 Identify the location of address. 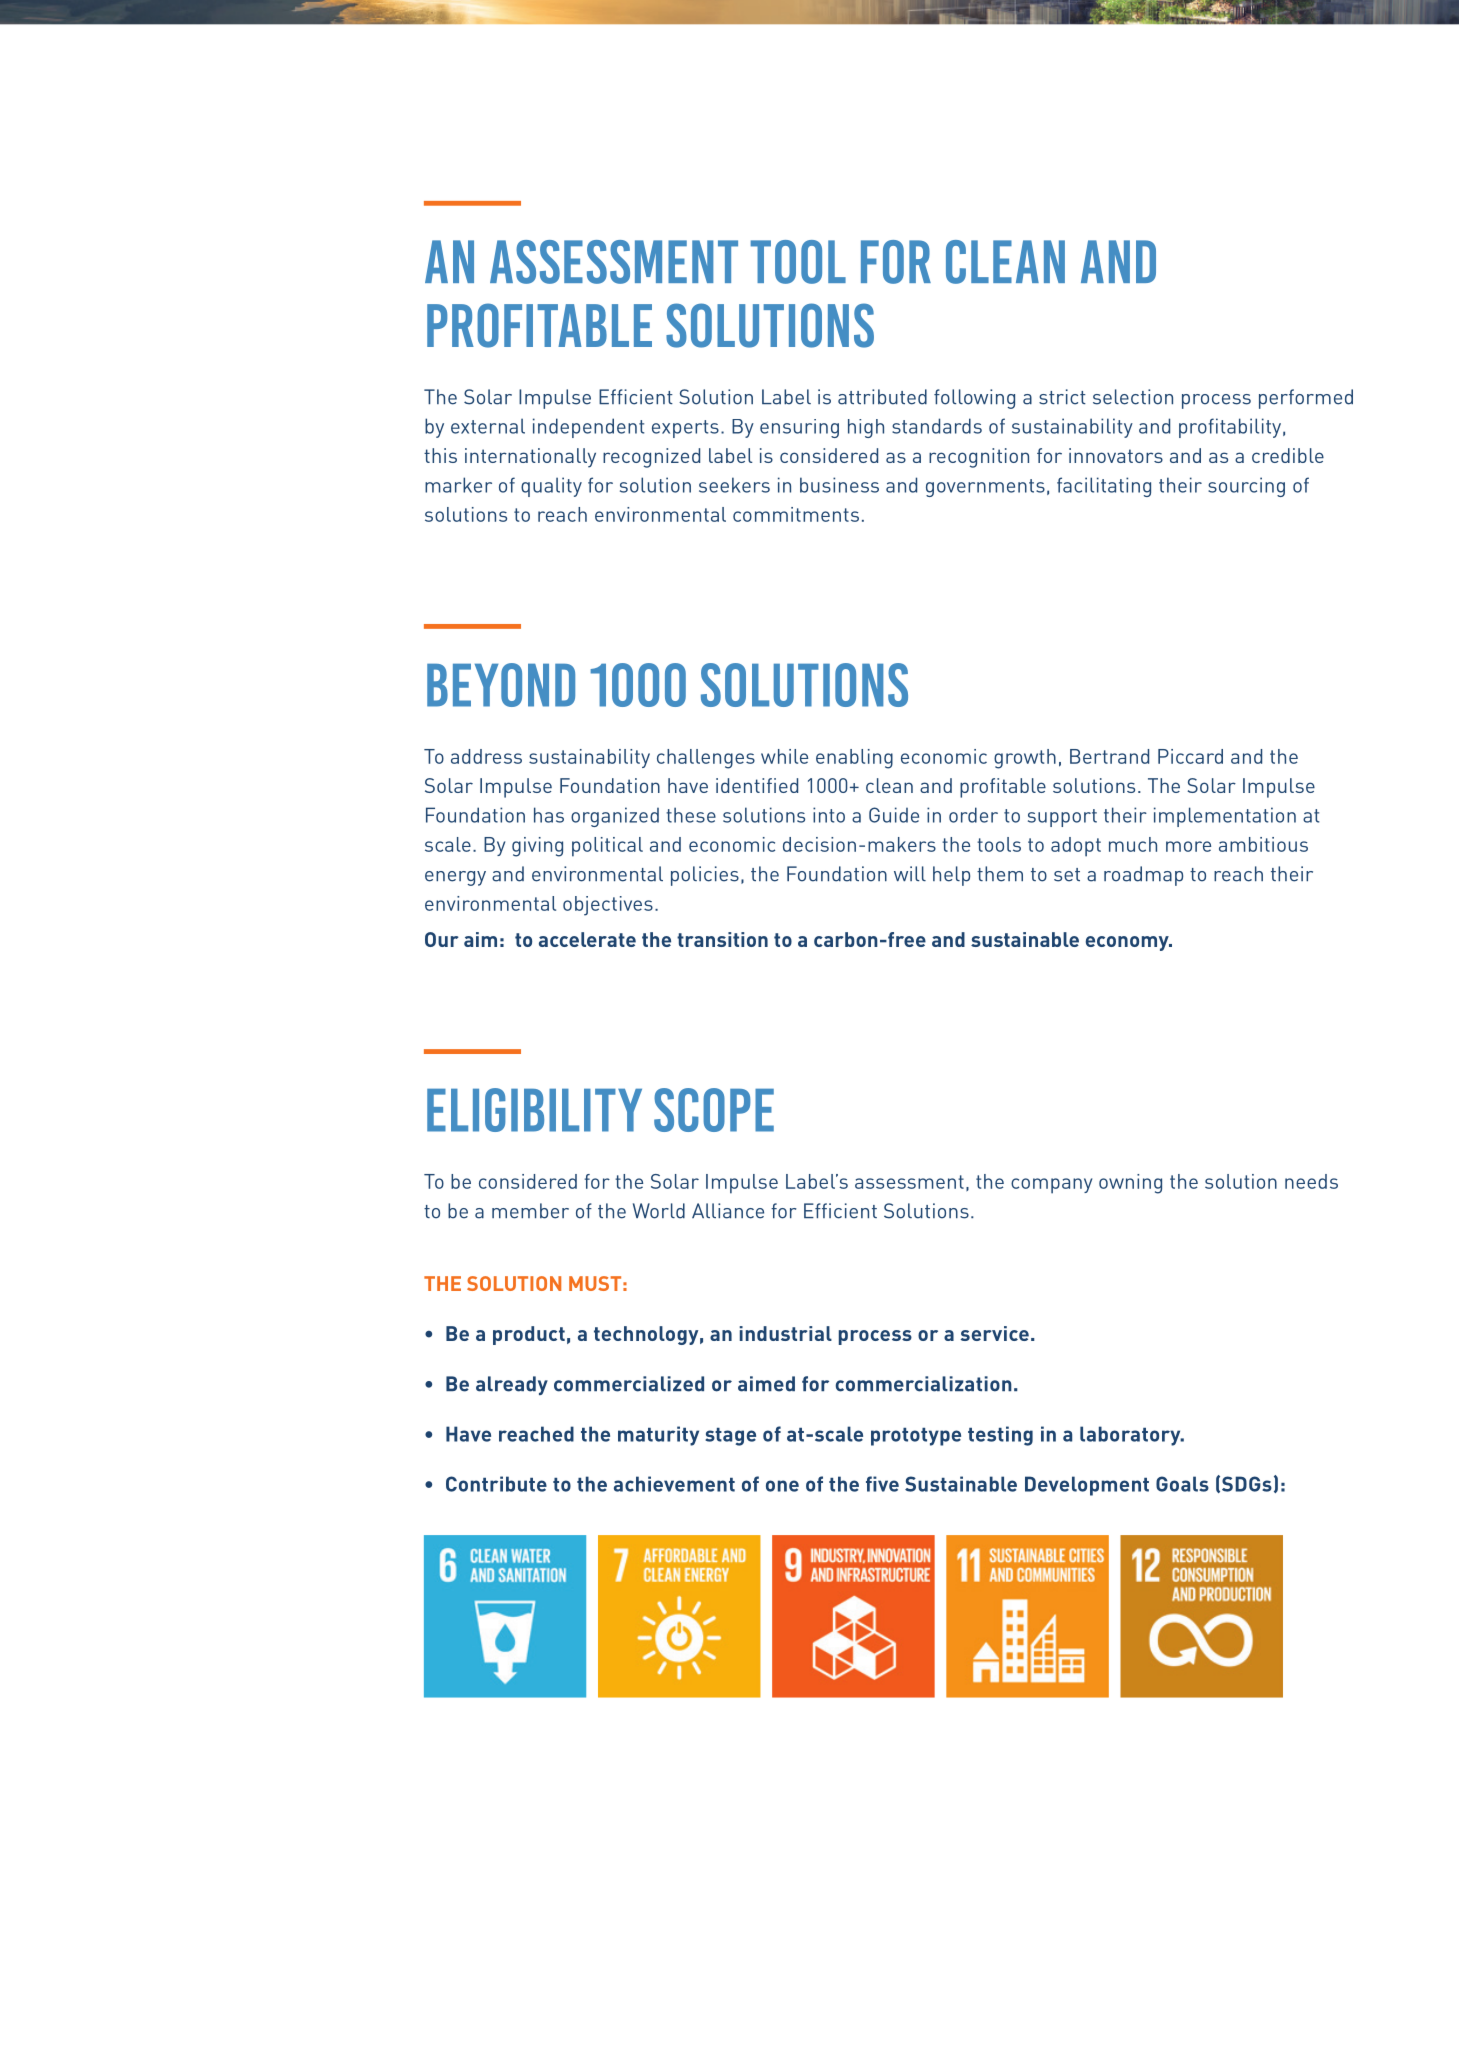
(486, 756).
